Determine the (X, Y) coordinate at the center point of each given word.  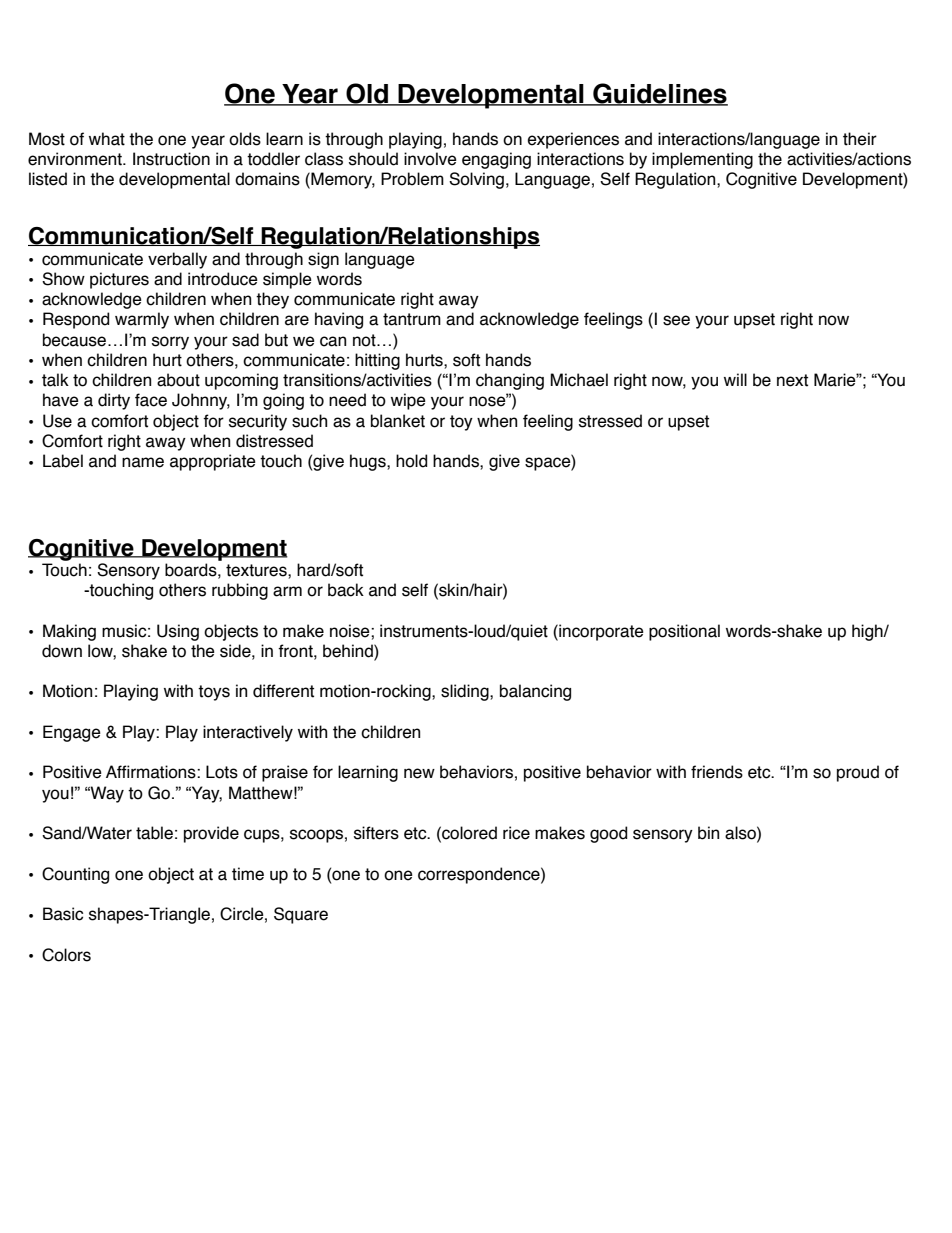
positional (684, 632)
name (143, 462)
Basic (63, 914)
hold (411, 461)
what (107, 139)
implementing (702, 160)
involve (430, 159)
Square (301, 915)
